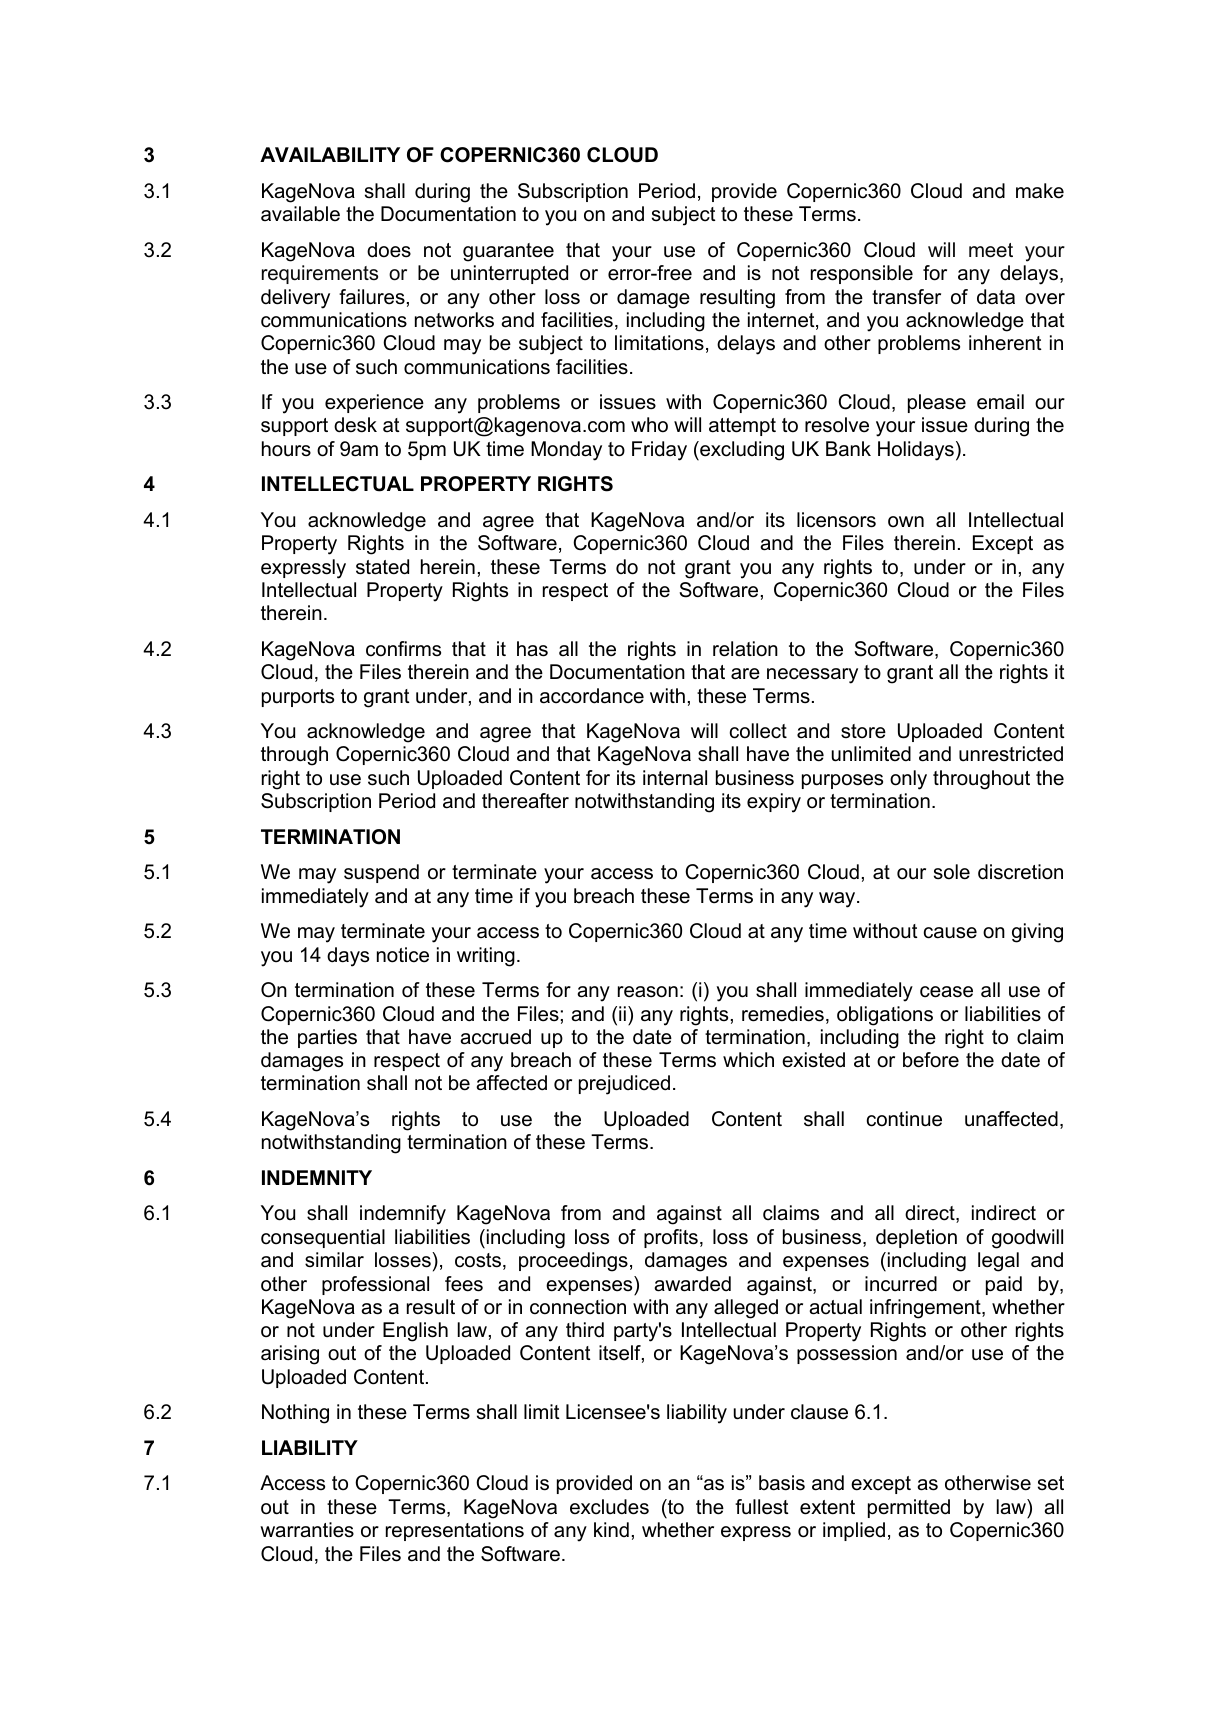 Image resolution: width=1208 pixels, height=1710 pixels. What do you see at coordinates (508, 252) in the page?
I see `guarantee` at bounding box center [508, 252].
